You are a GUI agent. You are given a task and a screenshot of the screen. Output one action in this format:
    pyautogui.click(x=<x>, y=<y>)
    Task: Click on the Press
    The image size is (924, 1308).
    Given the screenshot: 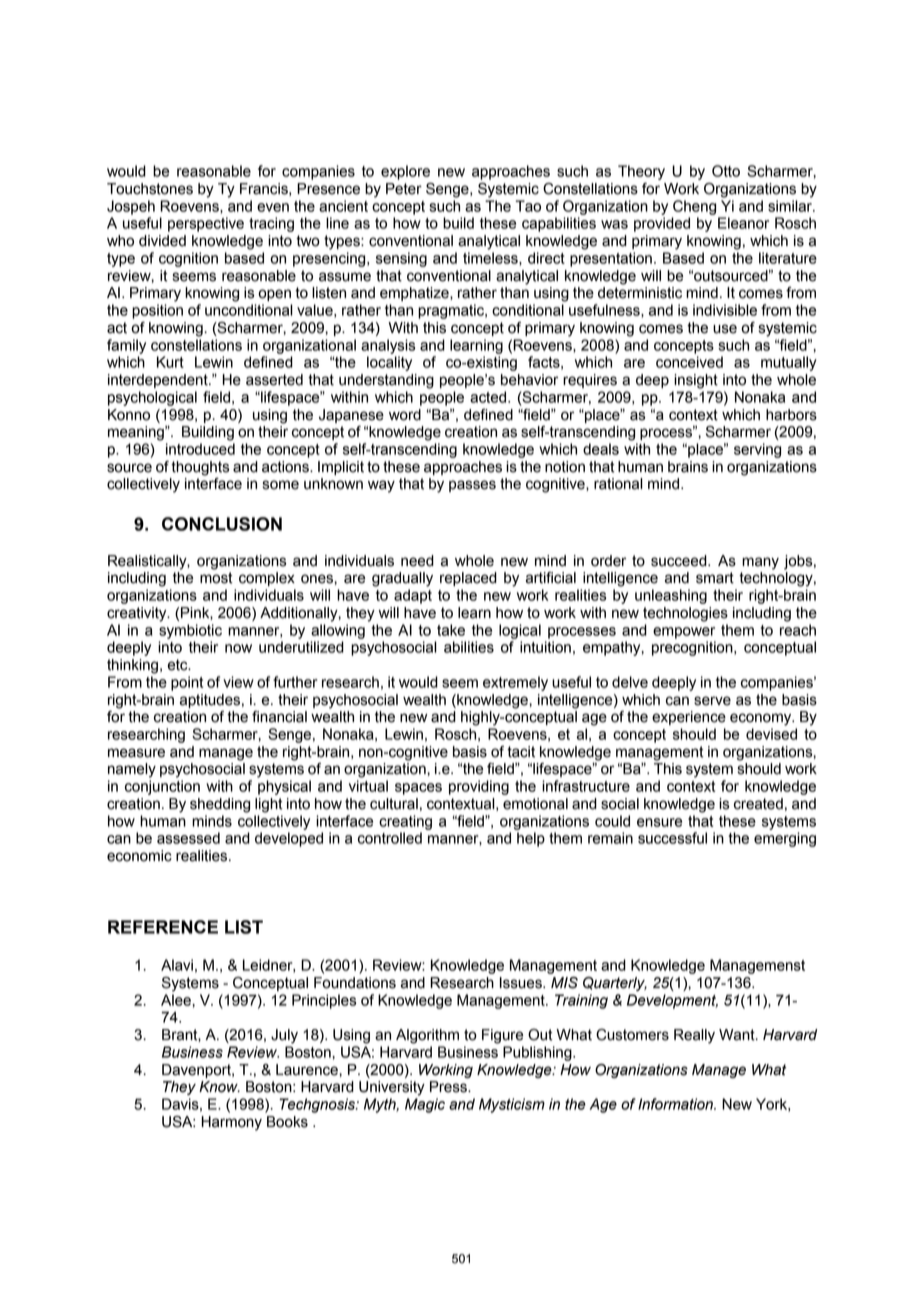 What is the action you would take?
    pyautogui.click(x=449, y=1087)
